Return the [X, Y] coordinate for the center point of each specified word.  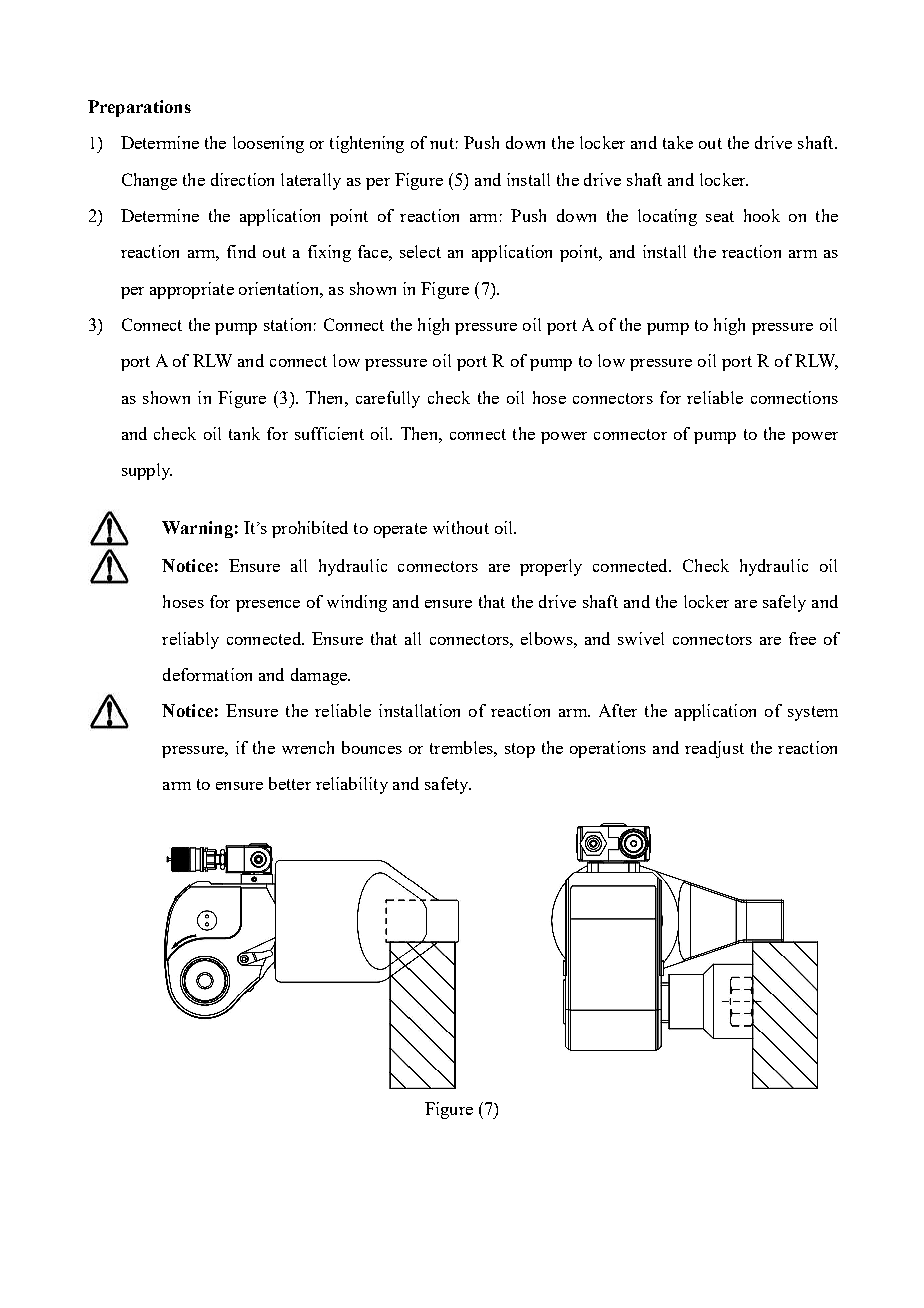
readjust [714, 749]
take [678, 142]
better [290, 783]
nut [442, 143]
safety [448, 785]
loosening [268, 144]
